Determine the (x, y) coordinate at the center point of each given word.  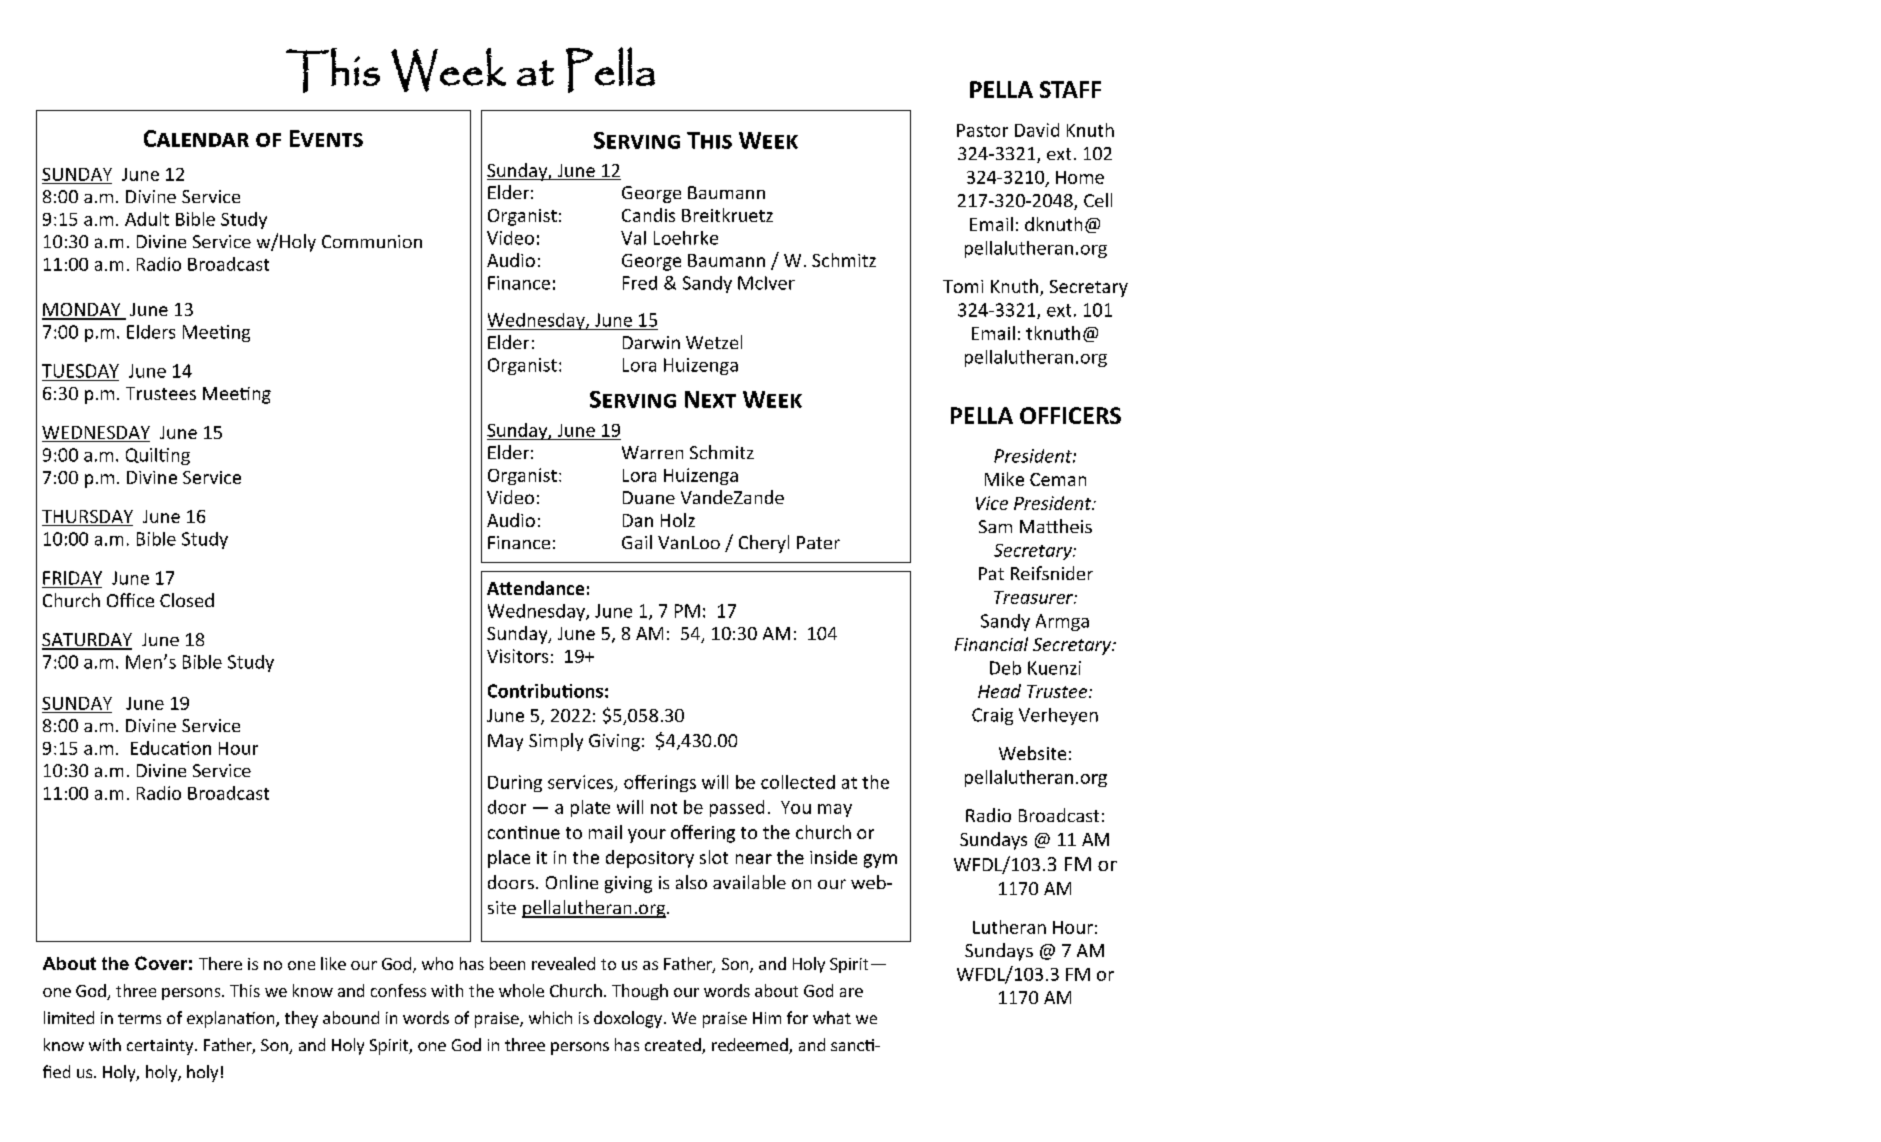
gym (880, 861)
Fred (640, 283)
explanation (232, 1019)
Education (171, 748)
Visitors (517, 656)
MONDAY (82, 311)
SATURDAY (87, 641)
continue (524, 832)
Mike (1004, 479)
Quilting (158, 456)
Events (326, 138)
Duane (649, 497)
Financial (991, 644)
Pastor (982, 130)
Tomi (963, 286)
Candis (648, 215)
